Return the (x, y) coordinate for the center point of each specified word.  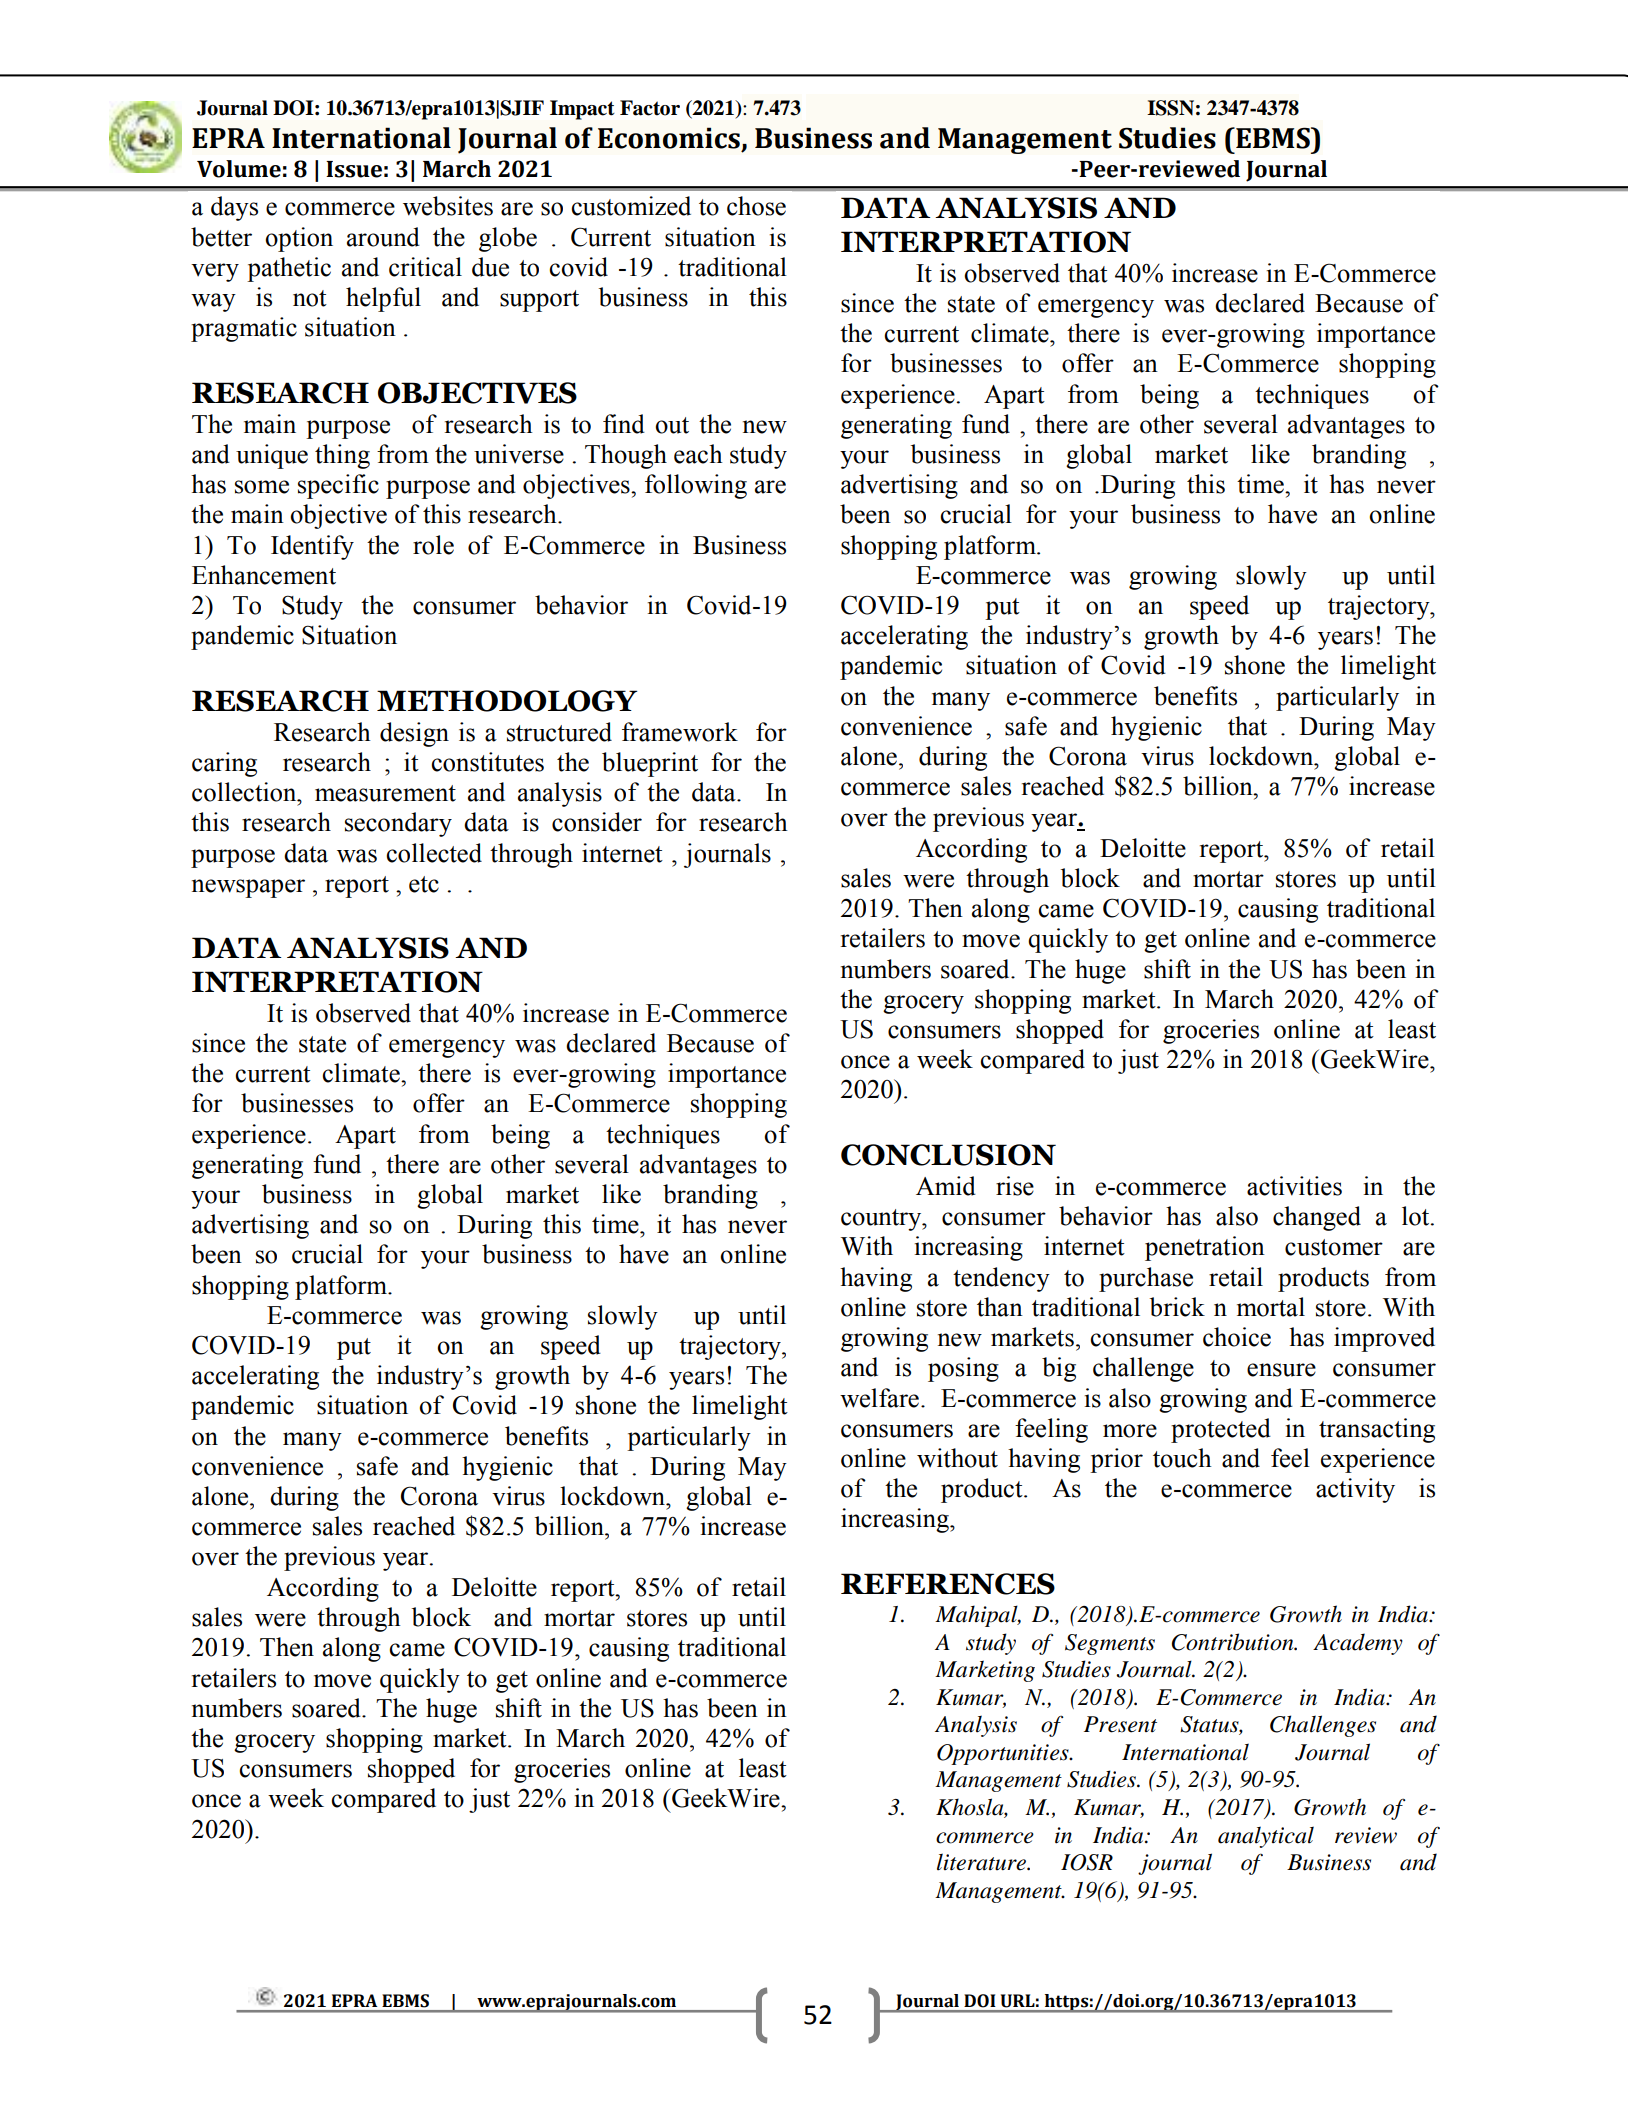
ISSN (1170, 108)
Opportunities (1004, 1754)
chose (756, 206)
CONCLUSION (948, 1155)
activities (1294, 1186)
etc (424, 884)
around (383, 237)
